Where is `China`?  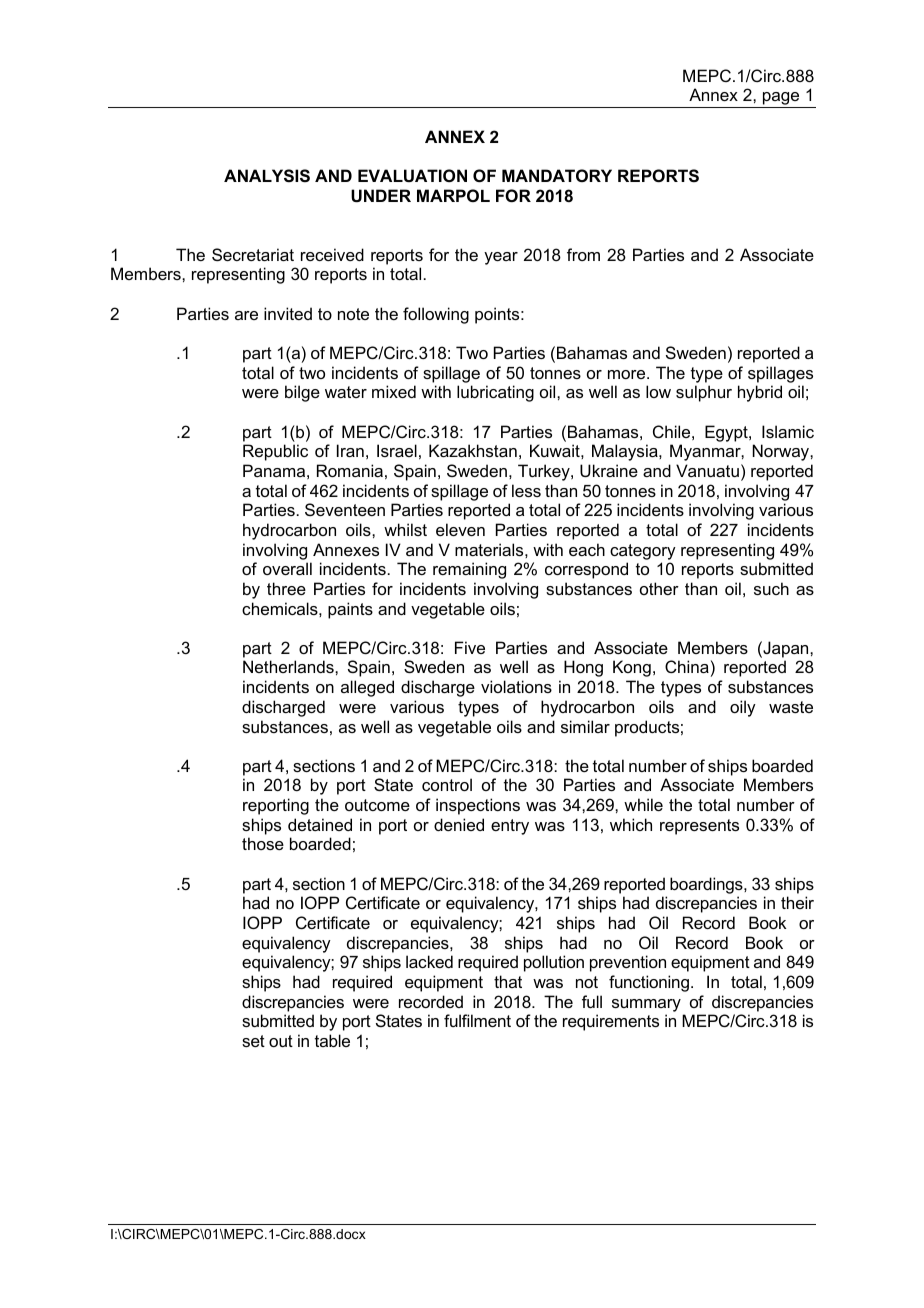
China is located at coordinates (687, 666).
